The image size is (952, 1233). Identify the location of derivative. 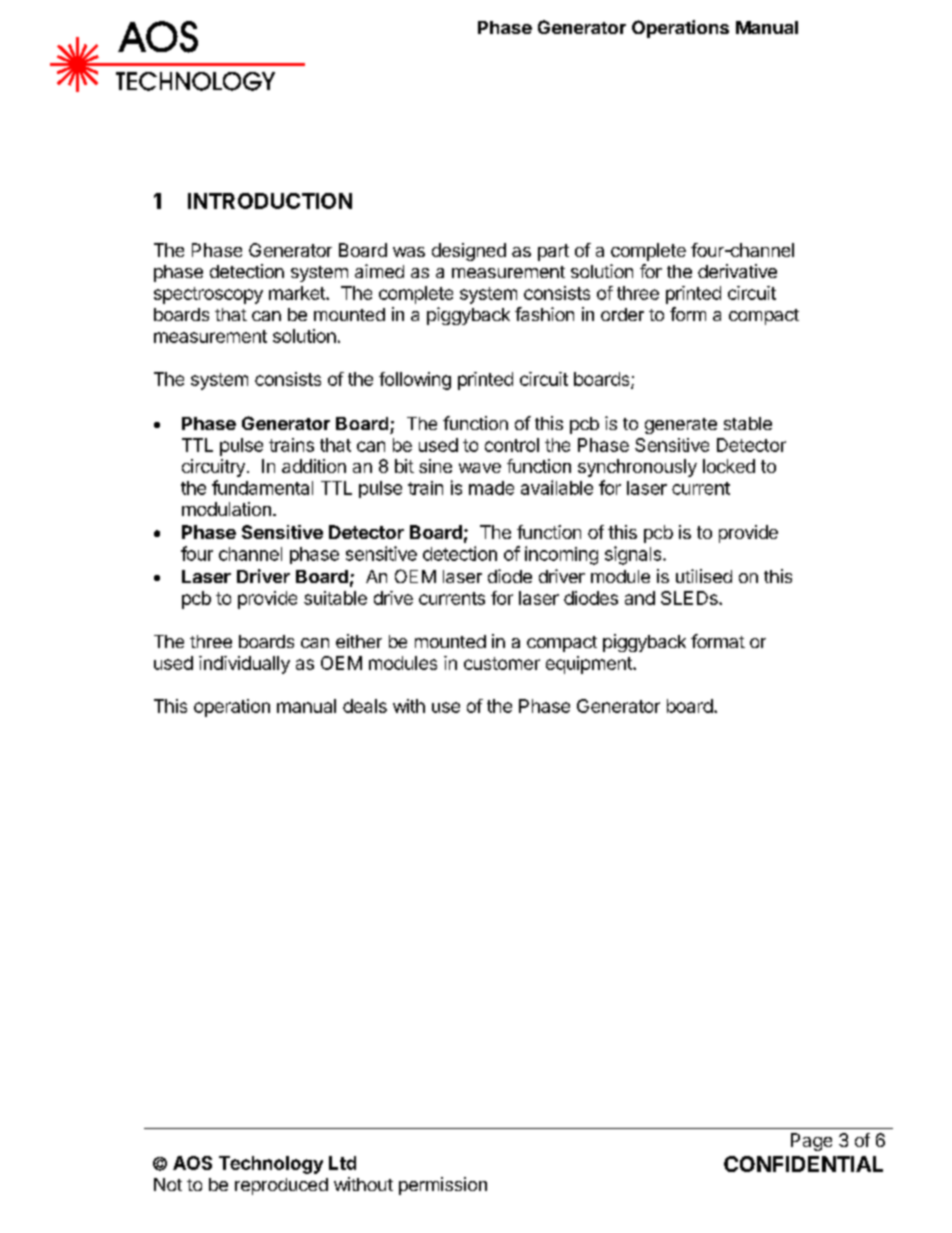
(737, 271).
